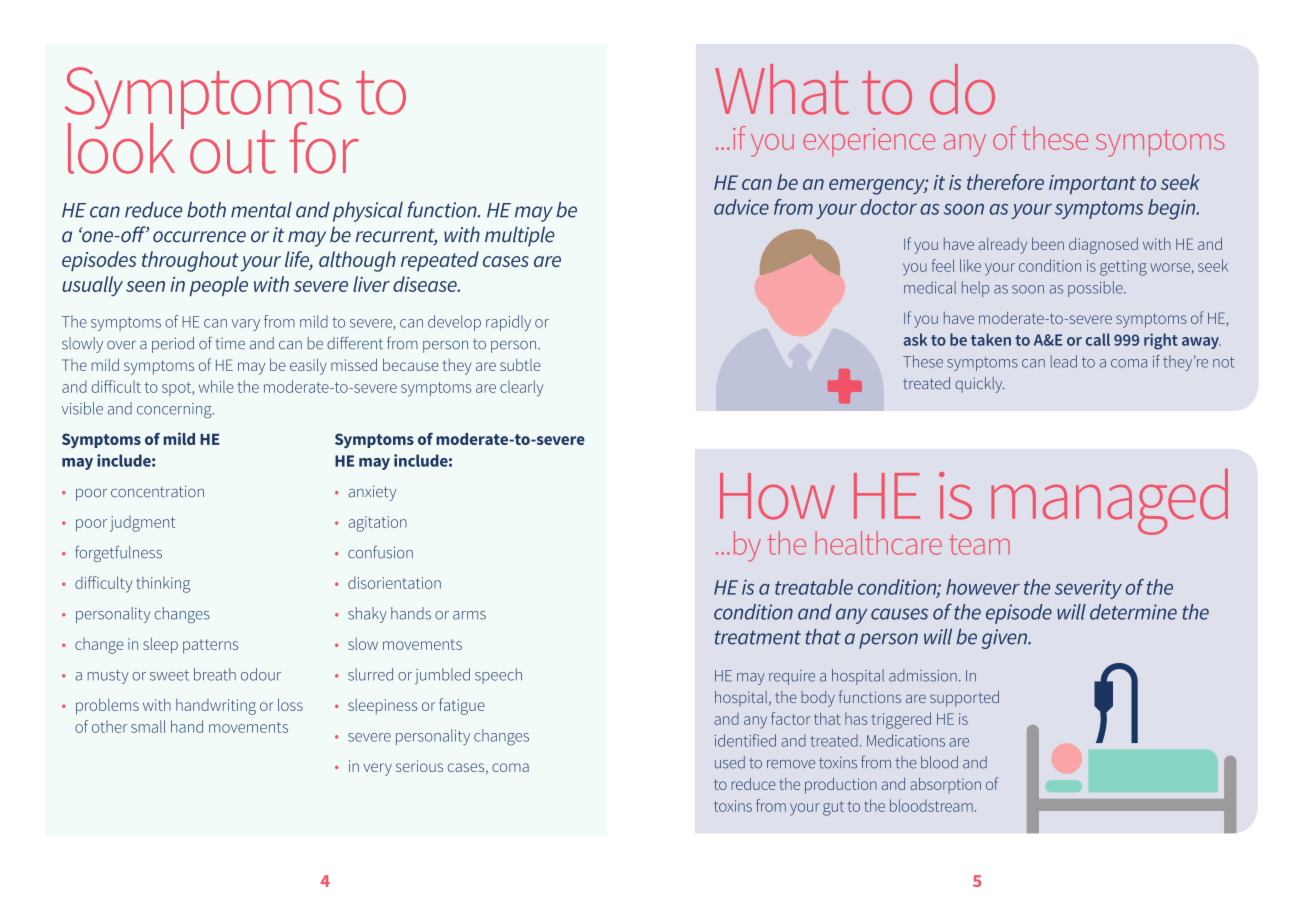 The height and width of the screenshot is (924, 1303). What do you see at coordinates (508, 323) in the screenshot?
I see `rapidly` at bounding box center [508, 323].
